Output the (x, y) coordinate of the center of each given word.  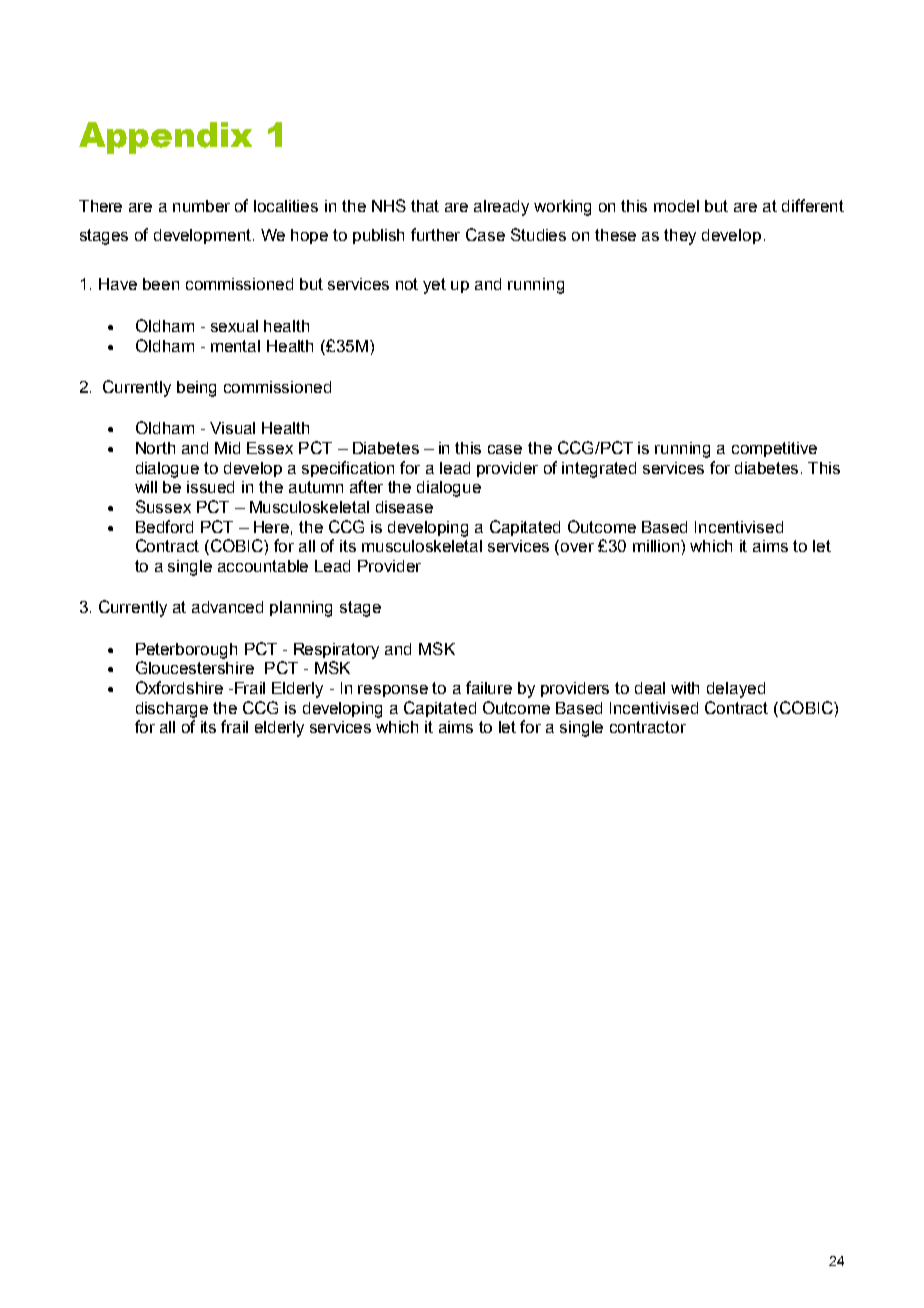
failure (489, 687)
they (680, 237)
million (657, 546)
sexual (234, 326)
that (425, 206)
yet (434, 286)
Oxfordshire (179, 687)
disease (404, 507)
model (676, 206)
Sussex (163, 506)
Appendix (165, 138)
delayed (736, 690)
